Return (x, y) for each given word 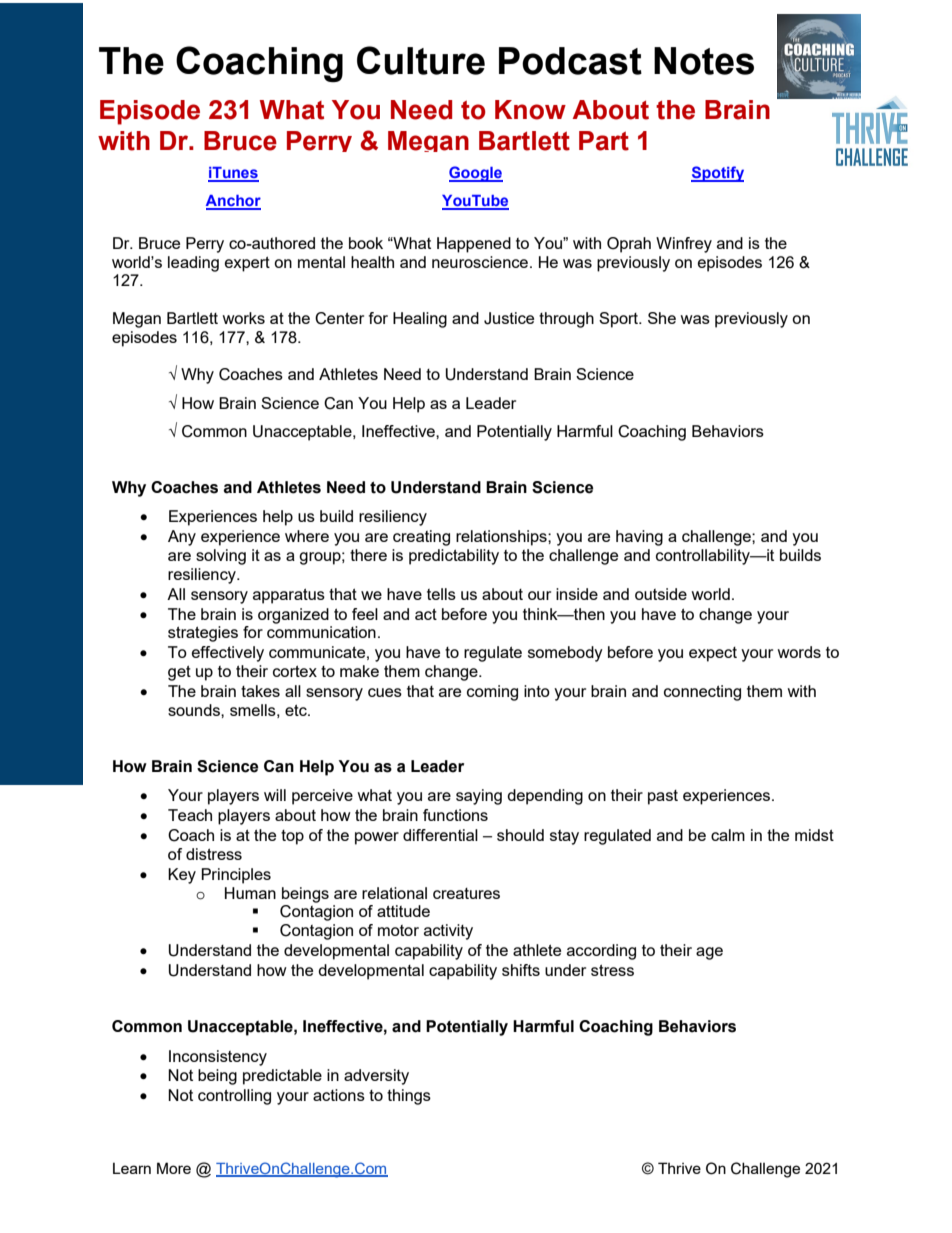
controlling (234, 1097)
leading (193, 264)
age (709, 953)
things (409, 1097)
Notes (704, 61)
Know (530, 110)
